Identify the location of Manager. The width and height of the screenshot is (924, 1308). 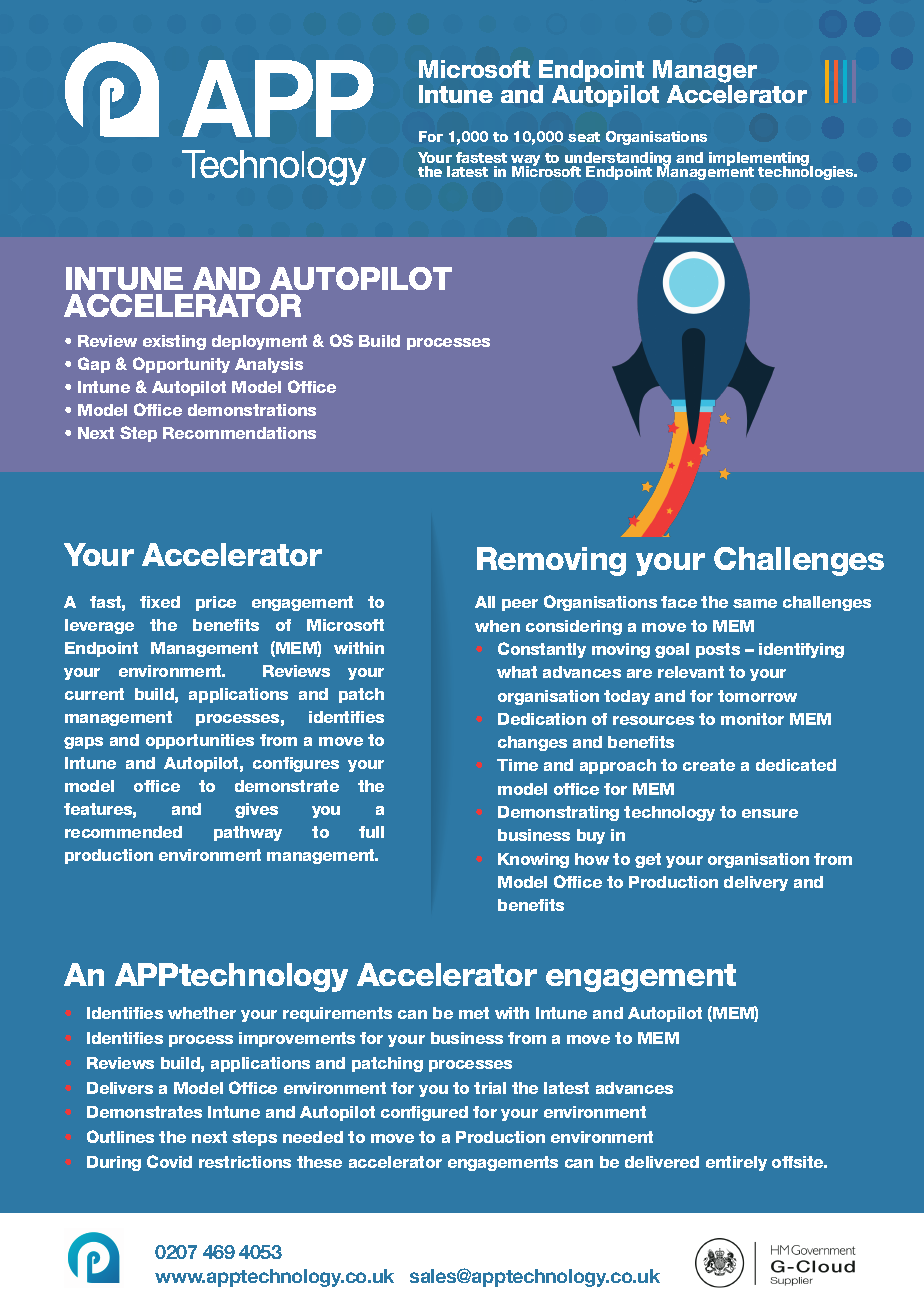
(705, 73).
